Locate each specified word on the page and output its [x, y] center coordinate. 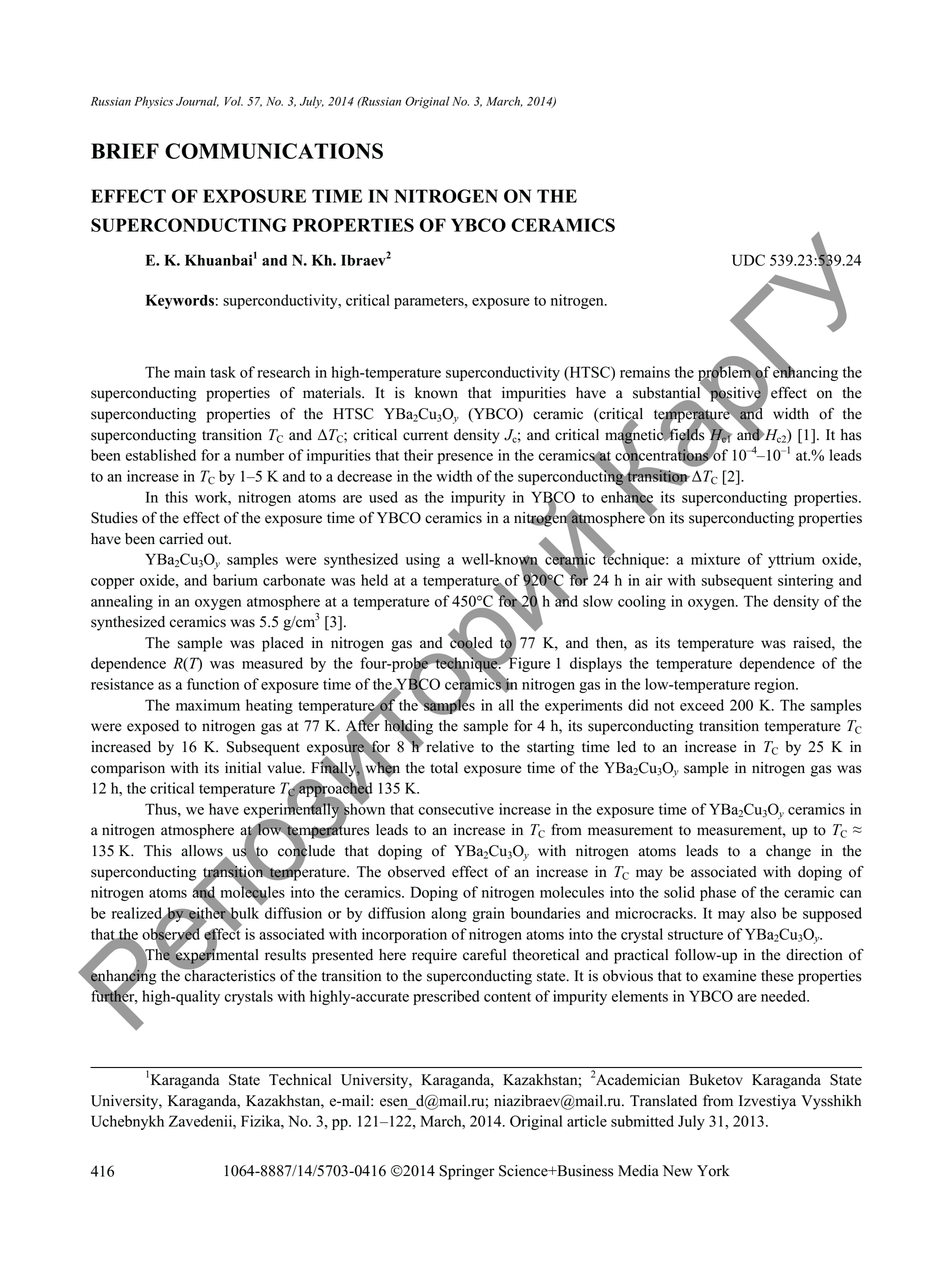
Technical [300, 1080]
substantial [668, 393]
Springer [467, 1172]
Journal [197, 101]
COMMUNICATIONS [274, 151]
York [713, 1171]
